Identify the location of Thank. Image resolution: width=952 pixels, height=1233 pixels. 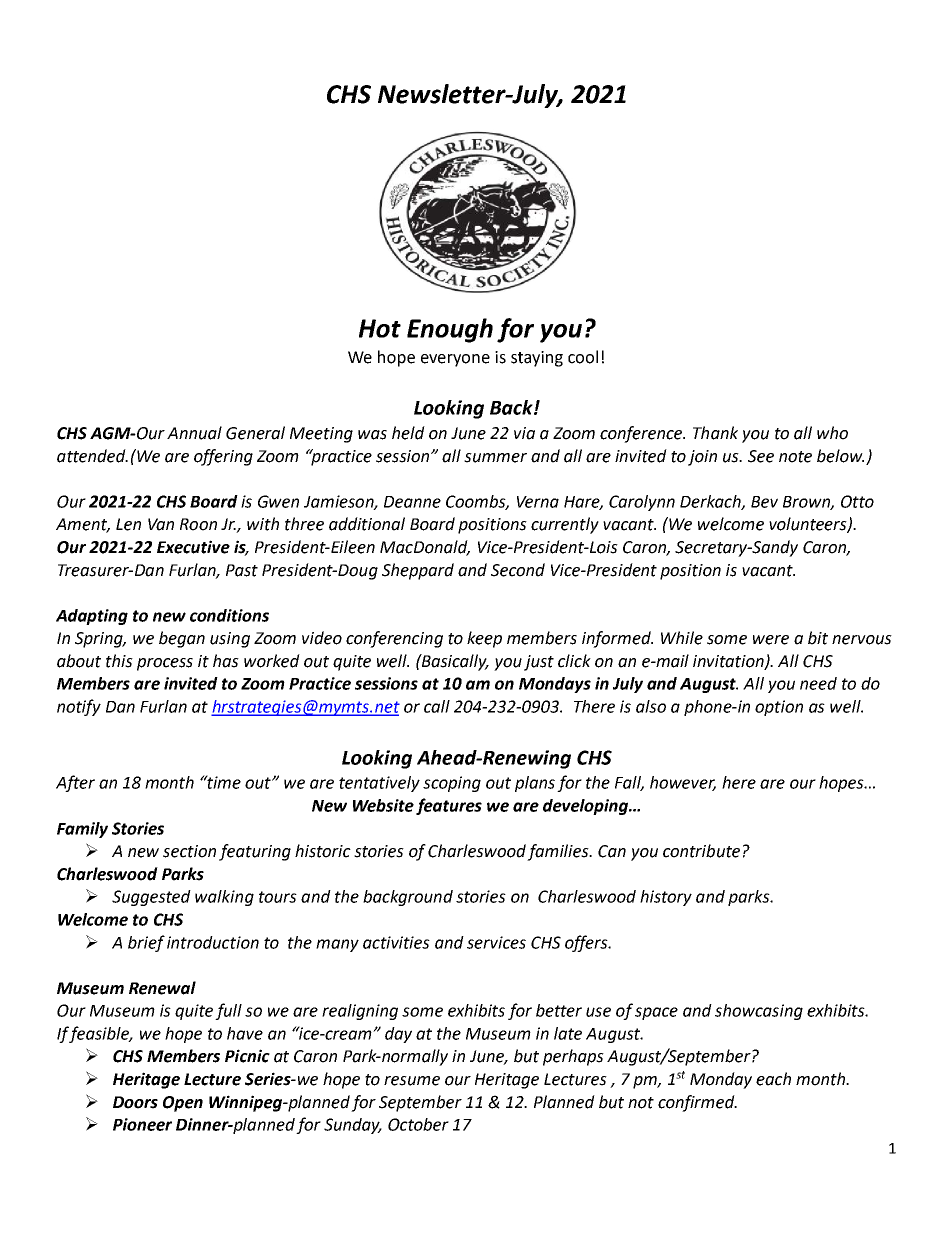
(715, 433).
